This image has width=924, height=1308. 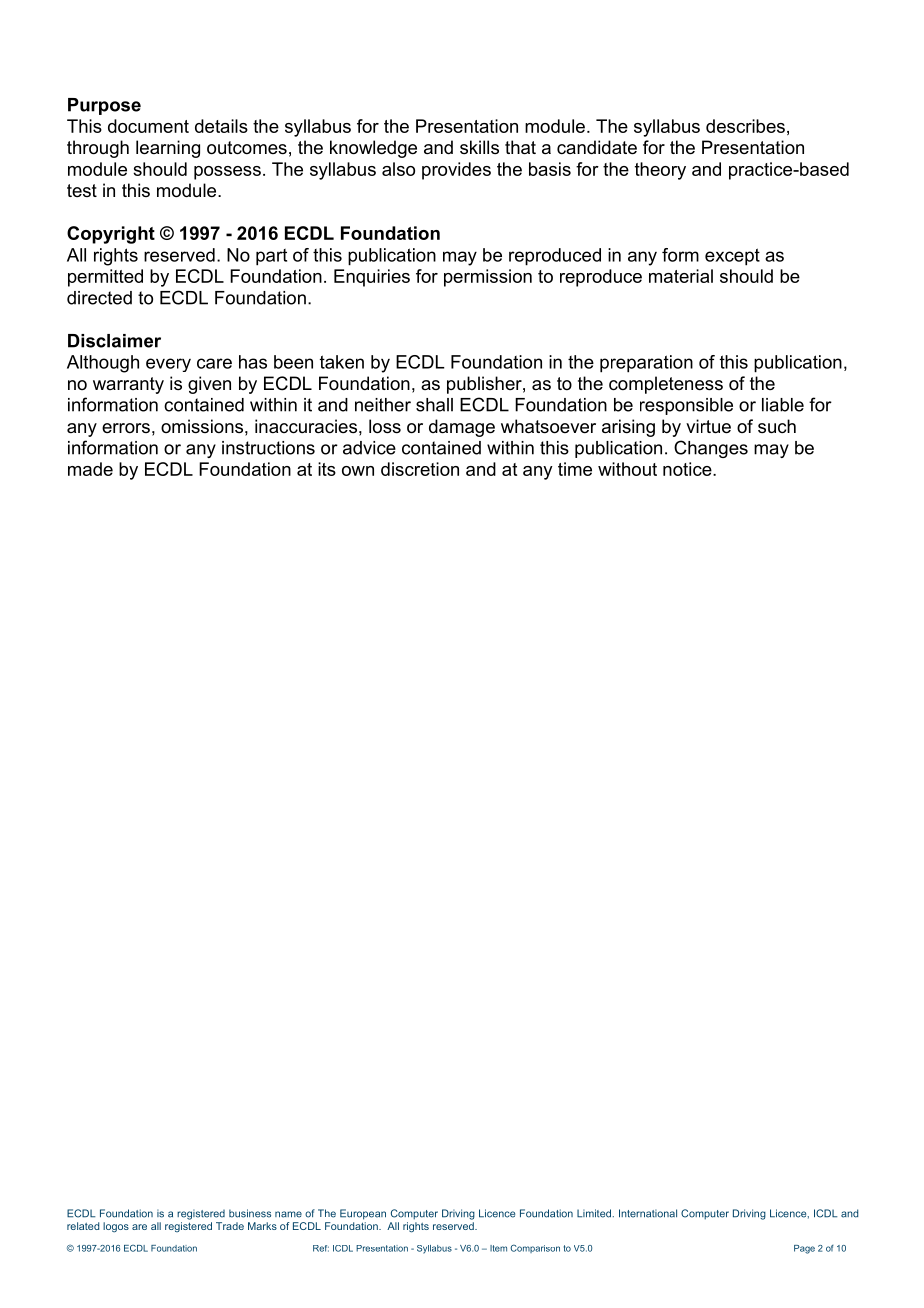 What do you see at coordinates (745, 126) in the image?
I see `describes` at bounding box center [745, 126].
